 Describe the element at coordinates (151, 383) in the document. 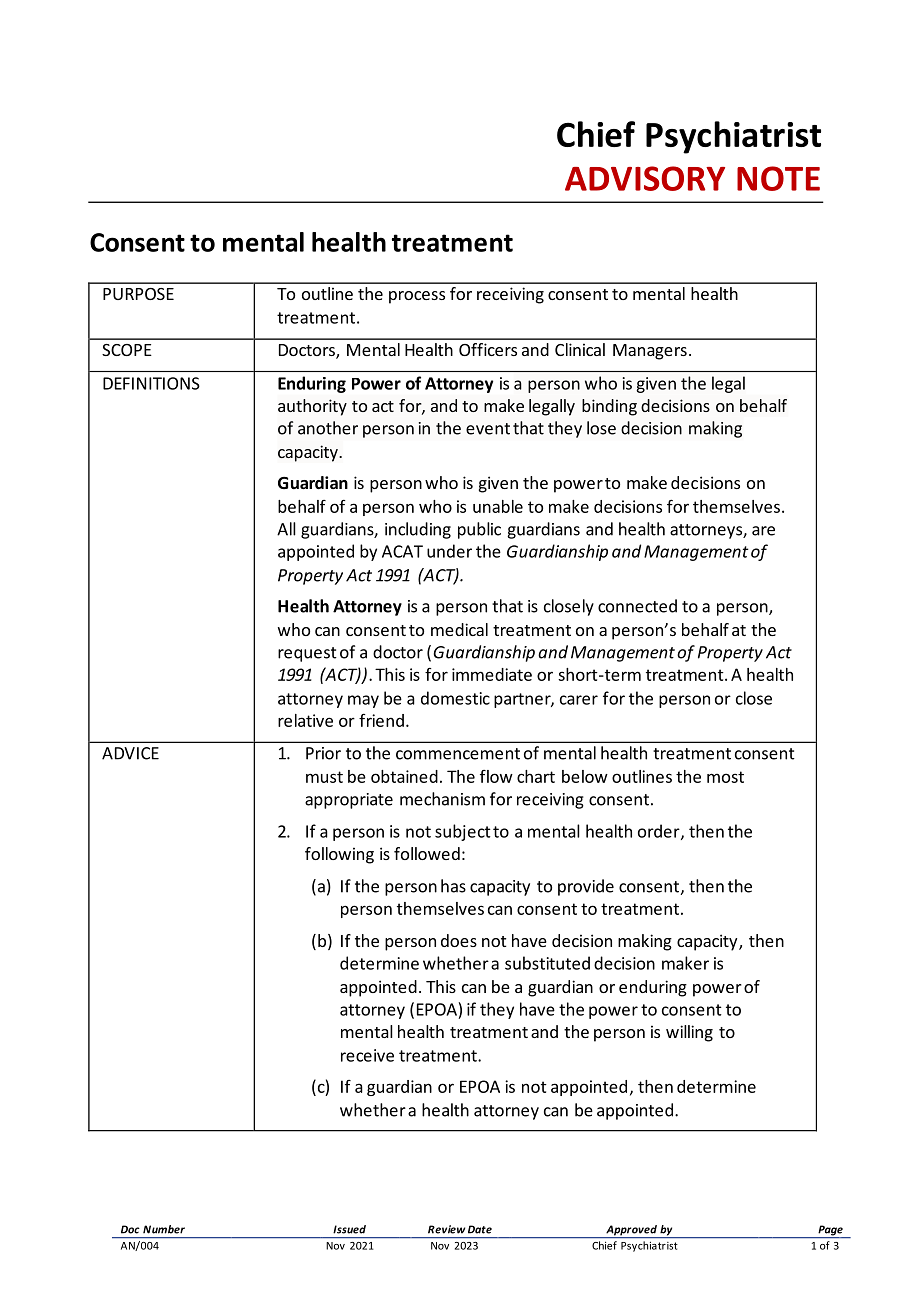

I see `DEFINITIONS` at that location.
